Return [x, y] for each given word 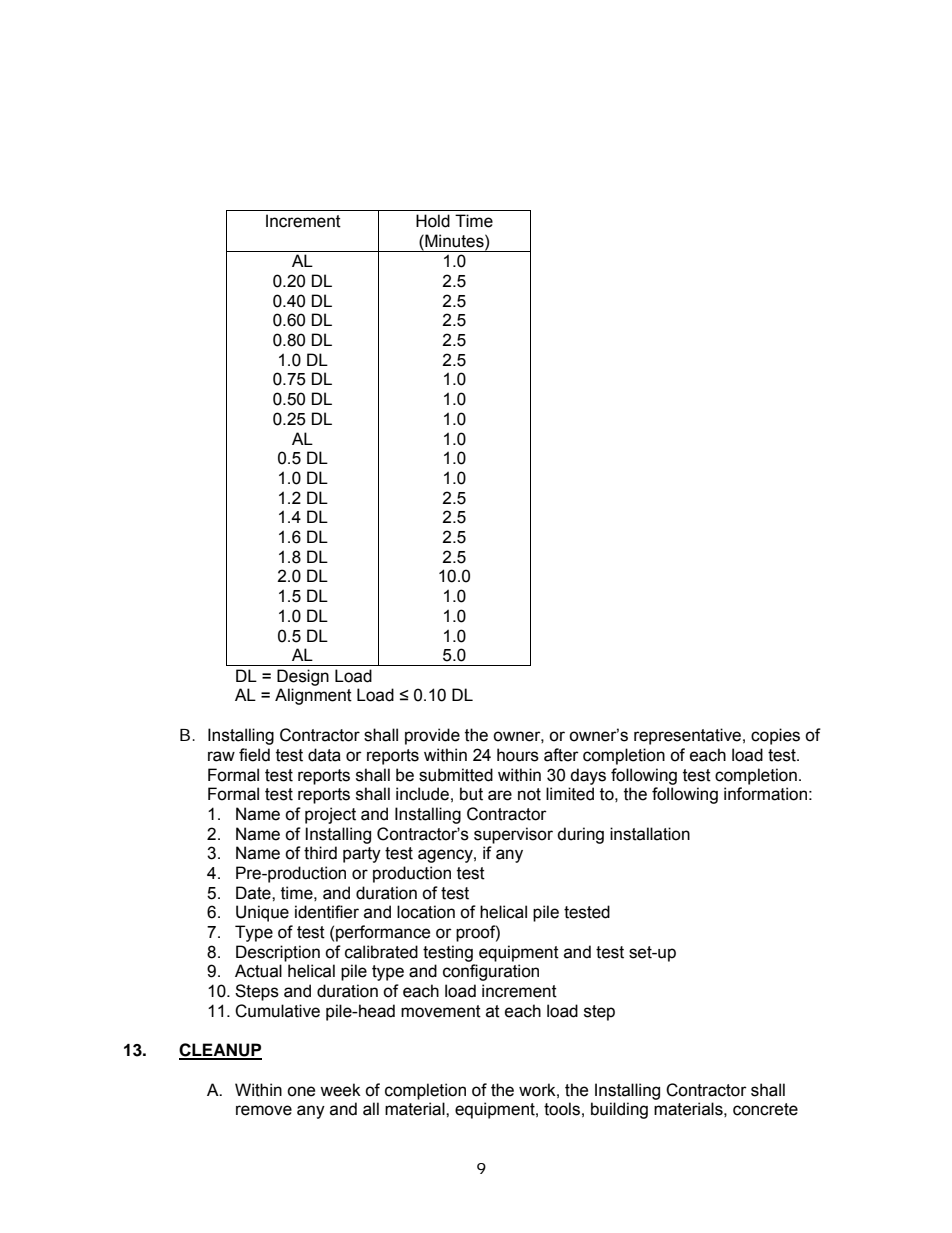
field [254, 755]
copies [775, 736]
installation [650, 834]
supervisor [513, 835]
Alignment [313, 696]
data [324, 755]
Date [254, 893]
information [765, 794]
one [301, 1091]
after [561, 755]
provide [432, 736]
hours [518, 755]
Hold [433, 221]
